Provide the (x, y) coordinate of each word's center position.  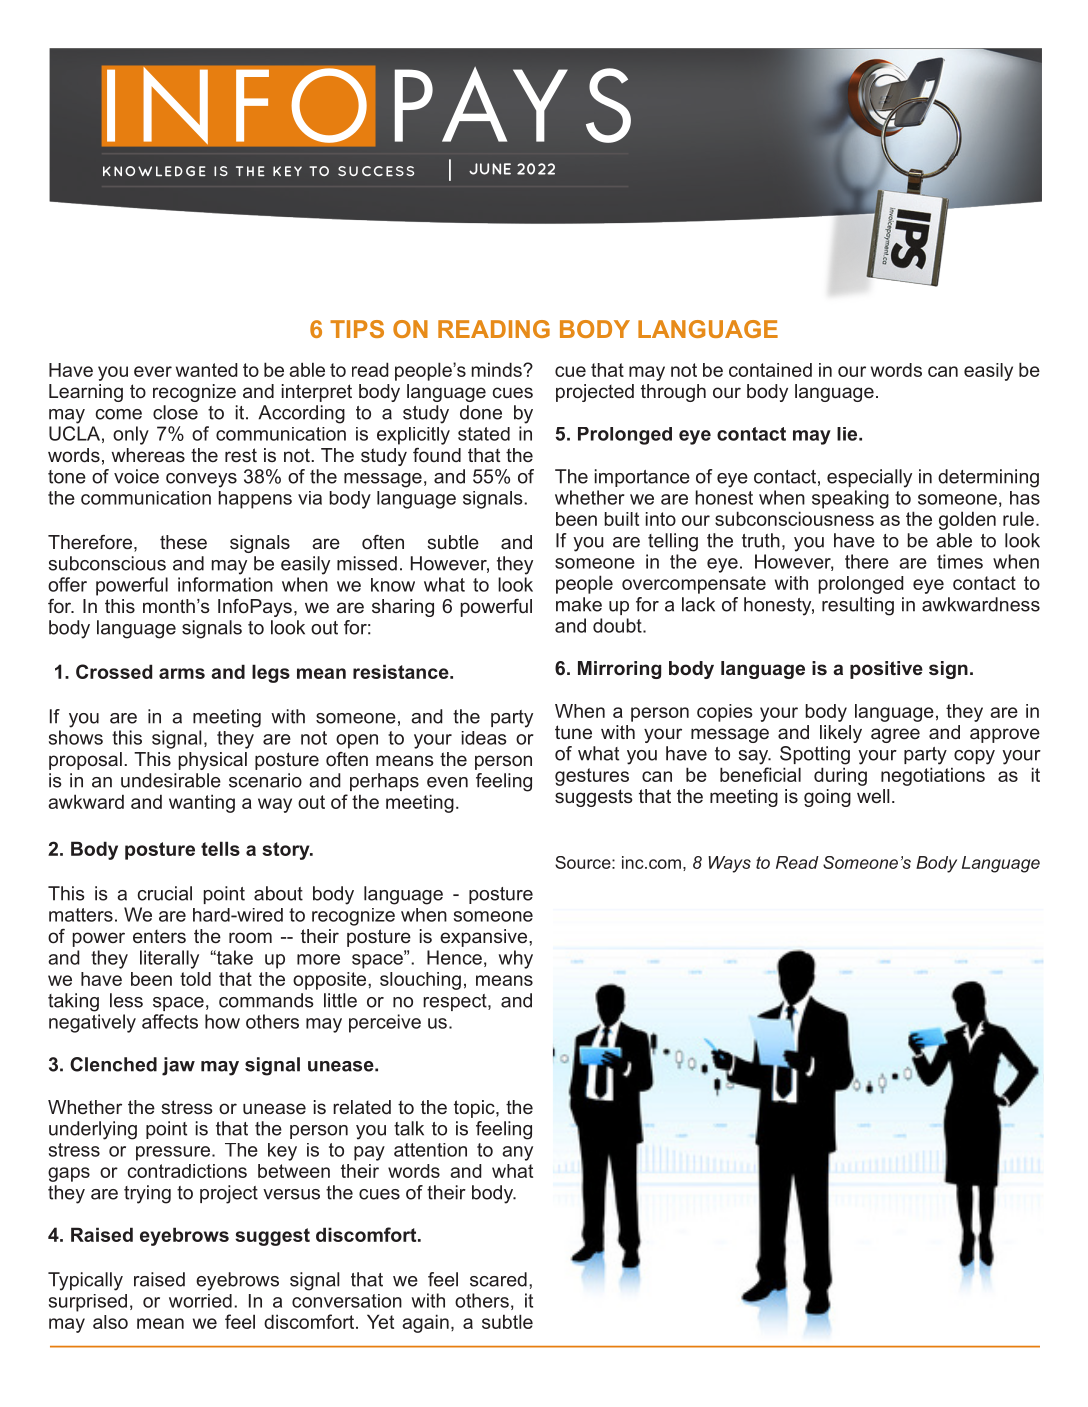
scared (498, 1279)
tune (573, 732)
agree (895, 735)
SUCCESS (376, 171)
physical (213, 761)
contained (770, 370)
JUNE (490, 169)
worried (200, 1301)
